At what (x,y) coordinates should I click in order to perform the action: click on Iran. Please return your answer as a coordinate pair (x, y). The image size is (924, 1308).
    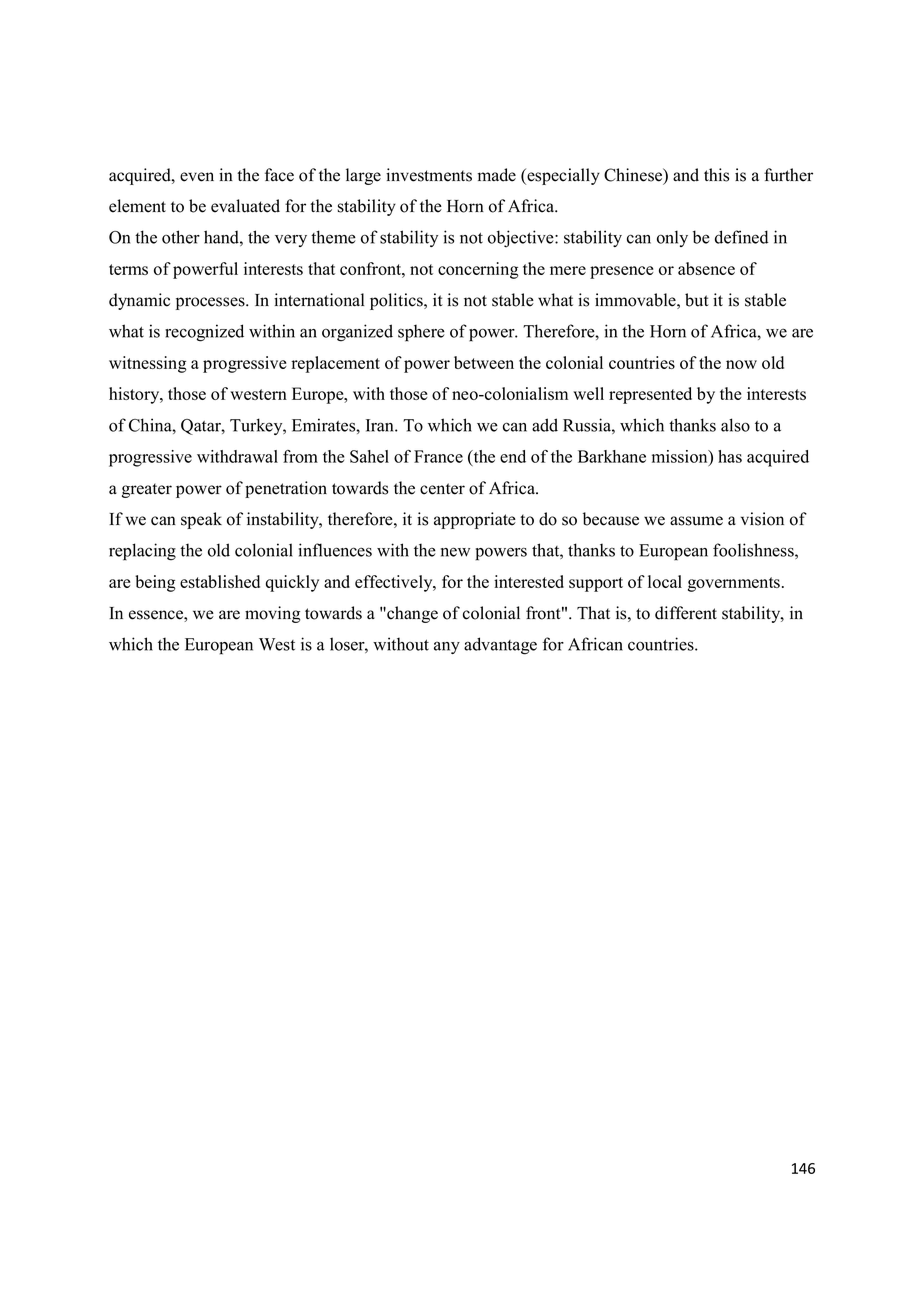
    Looking at the image, I should click on (381, 425).
